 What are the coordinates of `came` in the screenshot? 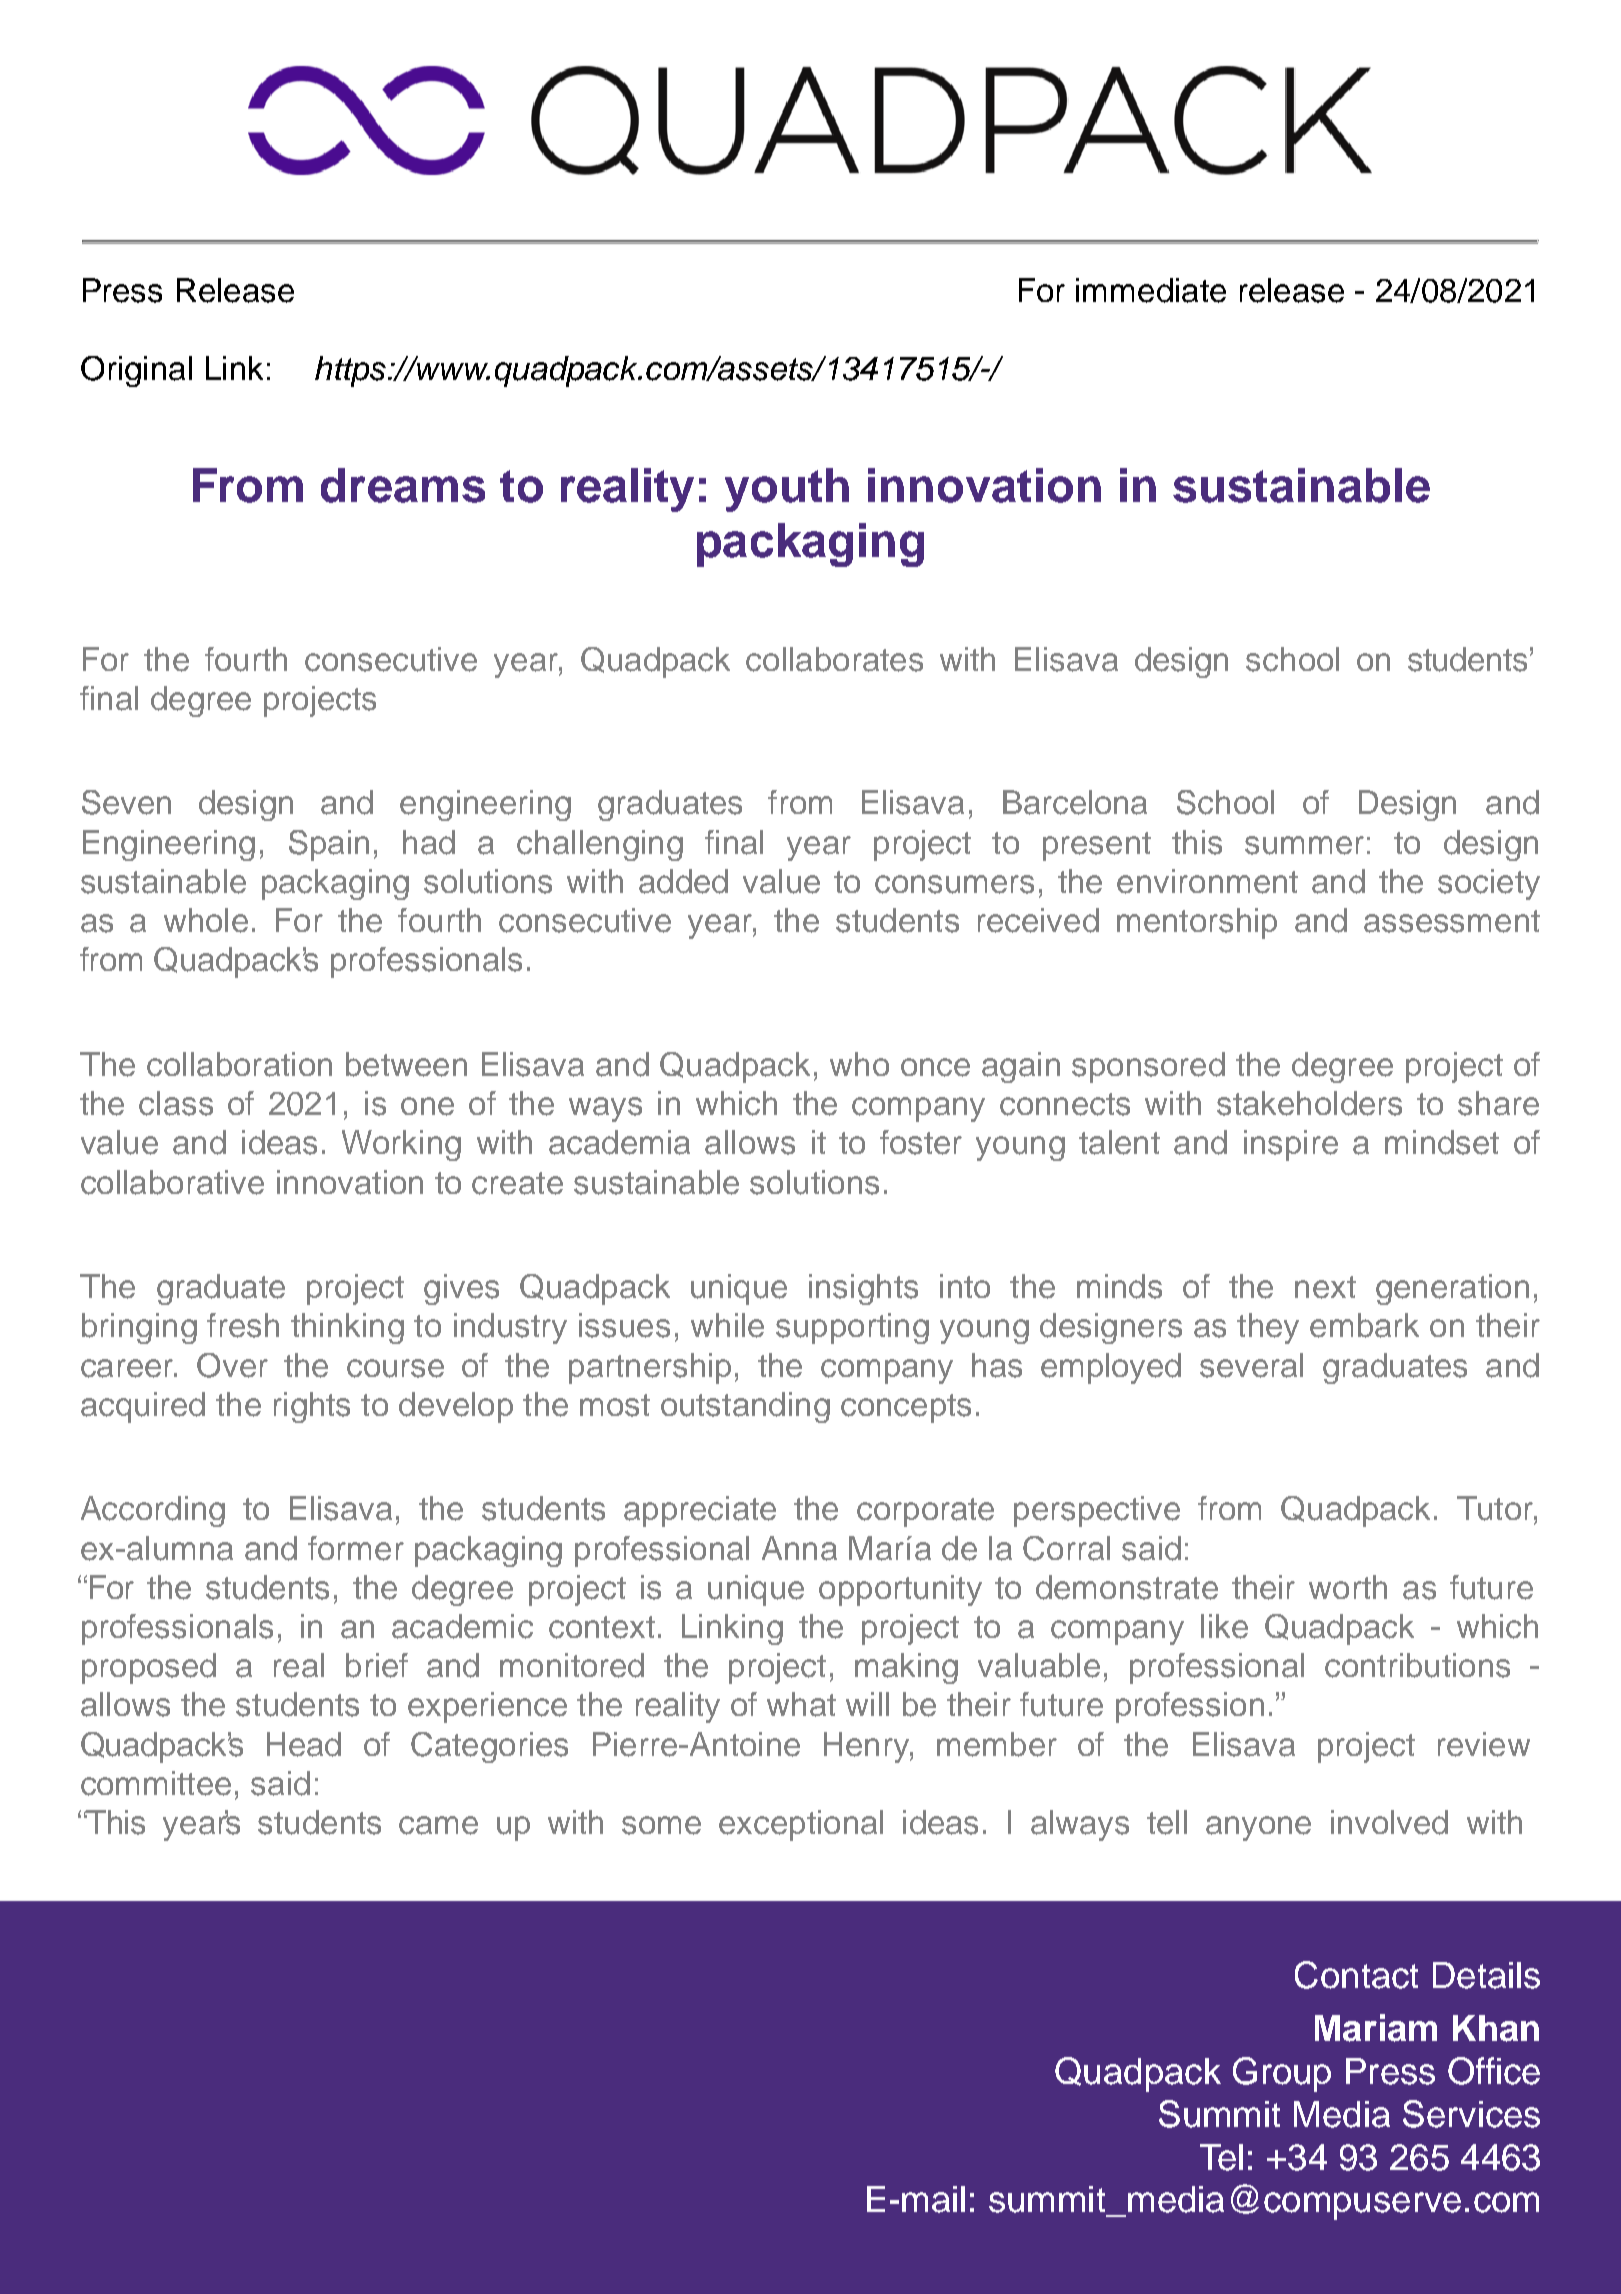 It's located at (438, 1825).
